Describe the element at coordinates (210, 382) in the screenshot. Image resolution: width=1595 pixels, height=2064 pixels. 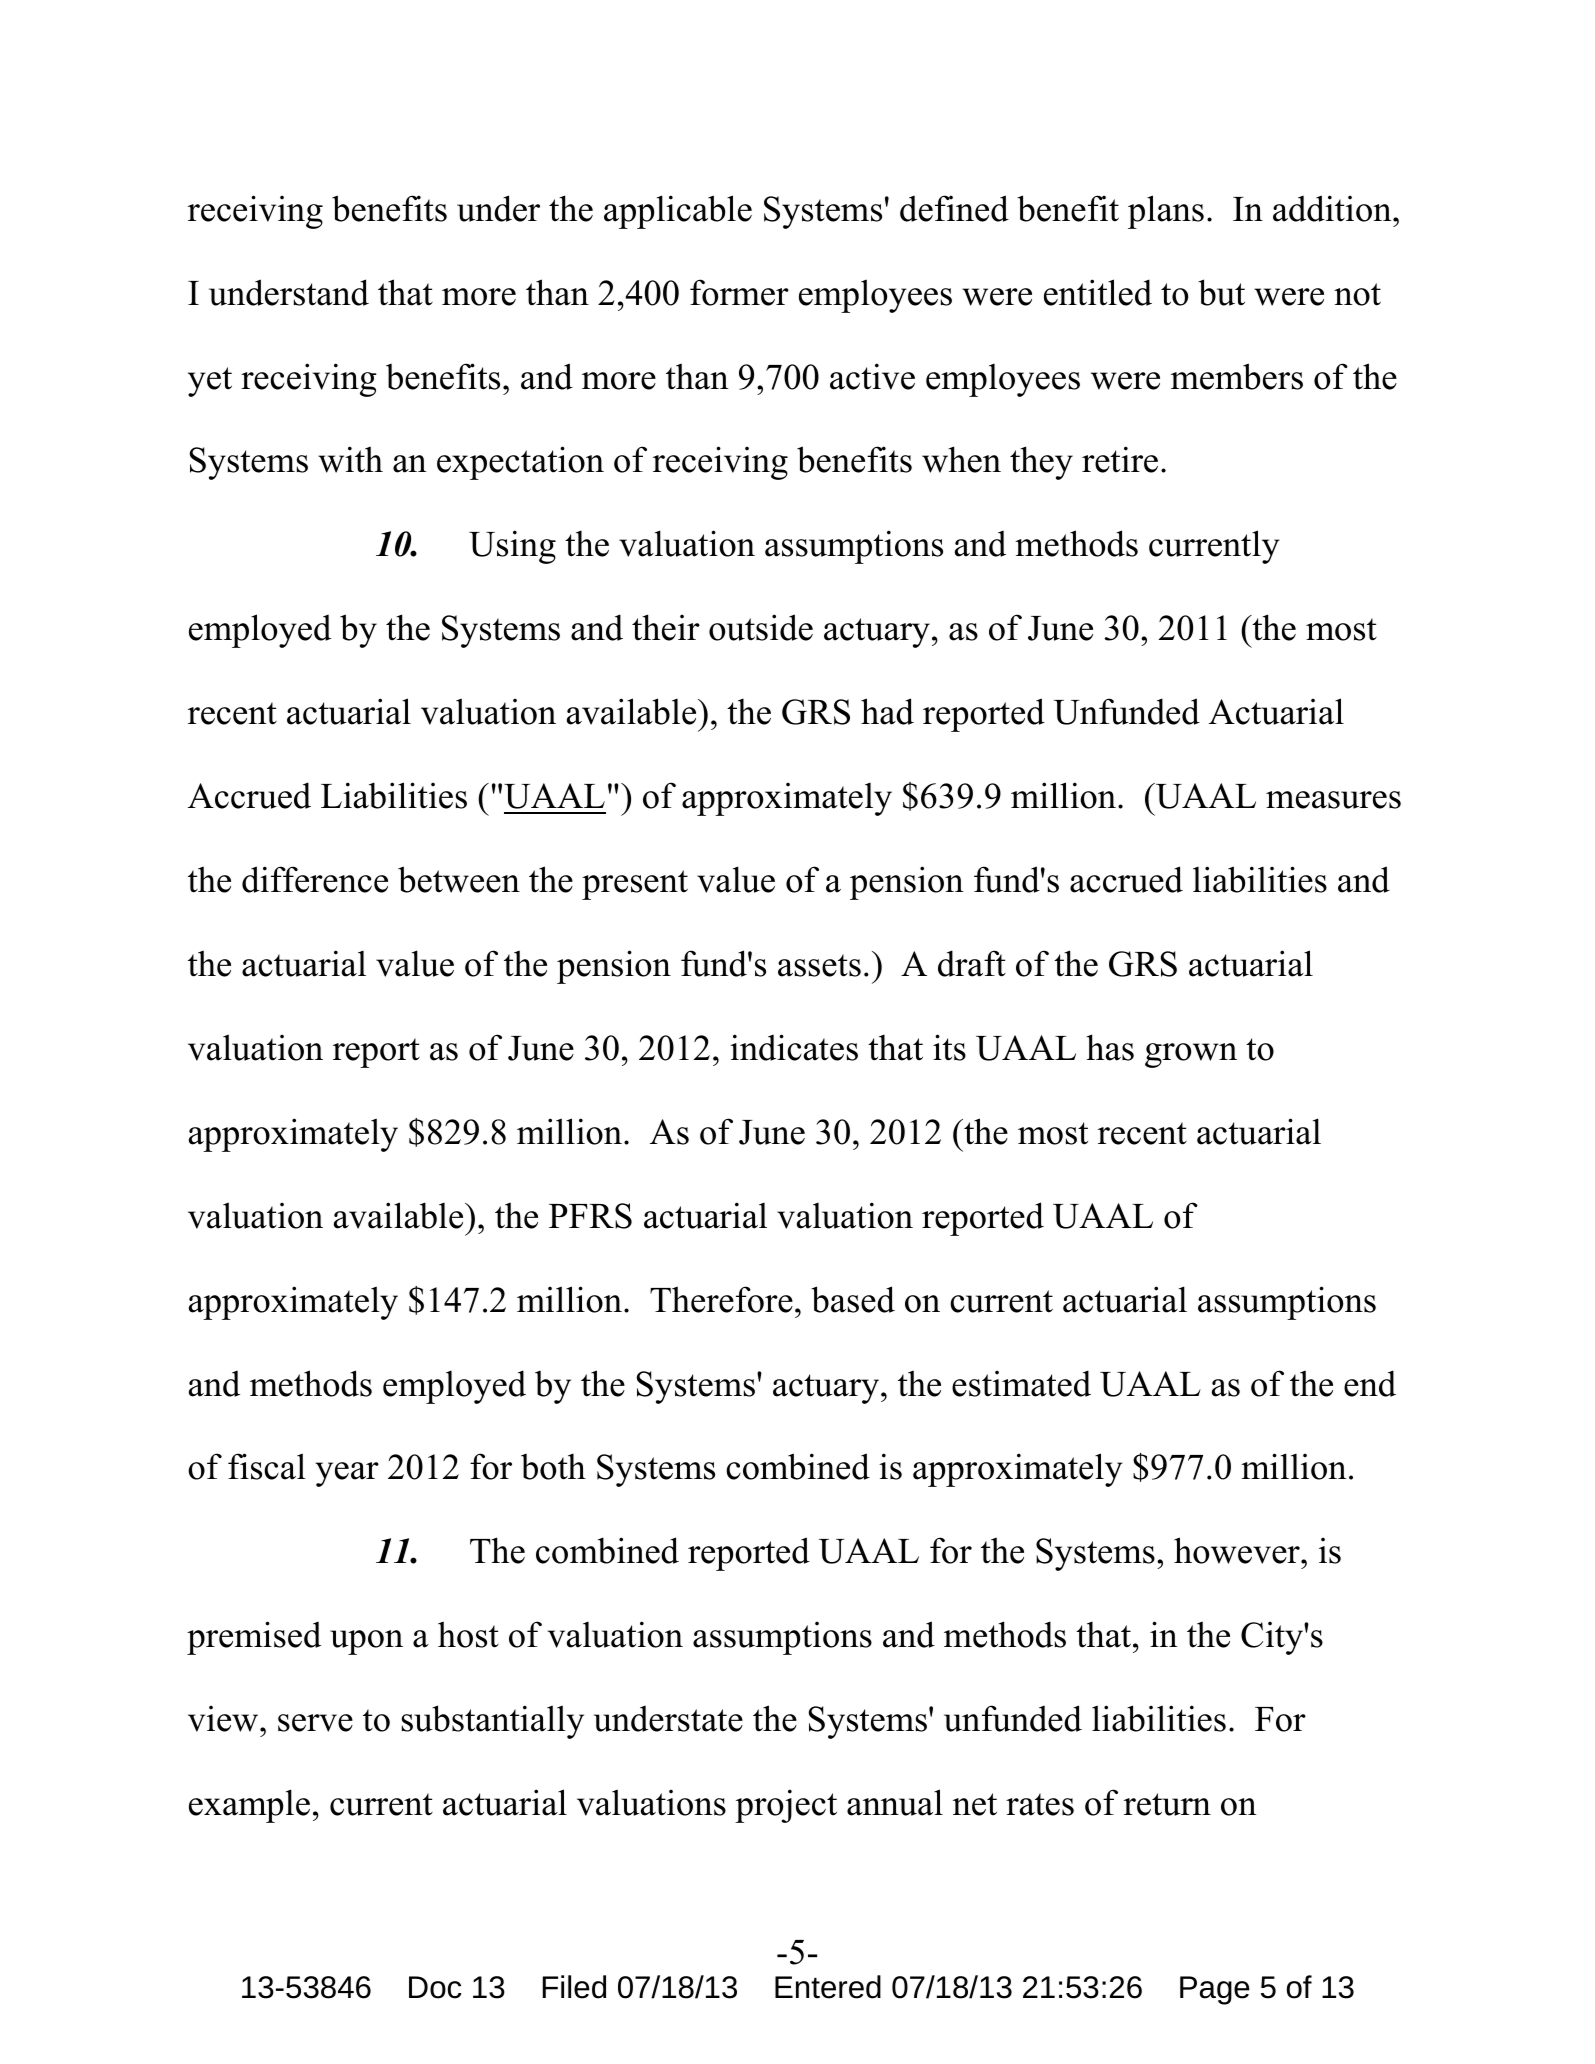
I see `yet` at that location.
